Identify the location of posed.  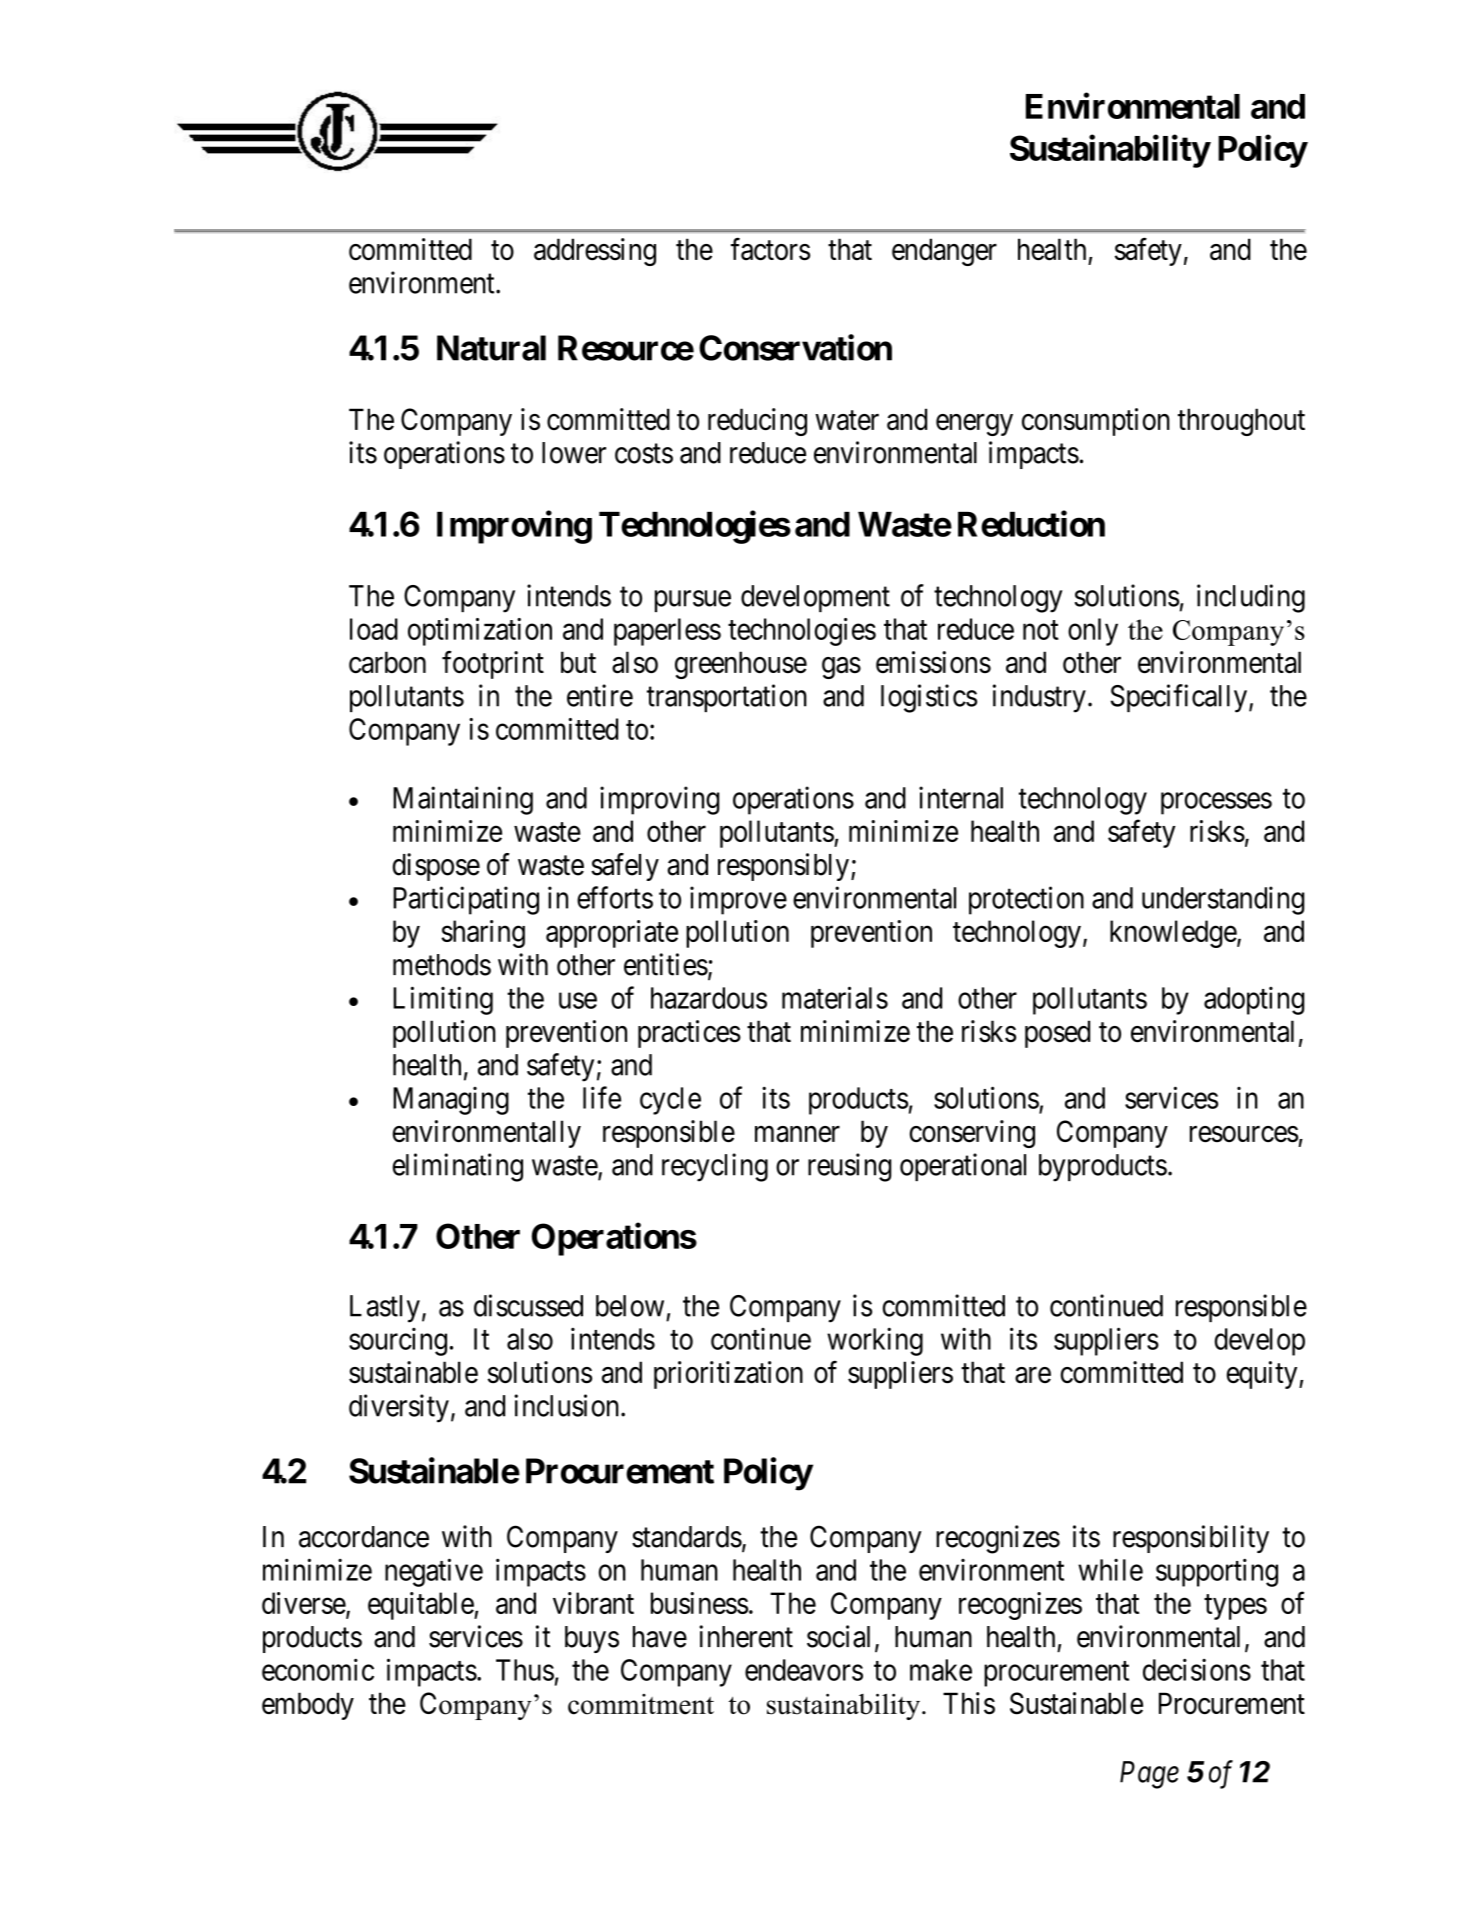
(1057, 1034).
